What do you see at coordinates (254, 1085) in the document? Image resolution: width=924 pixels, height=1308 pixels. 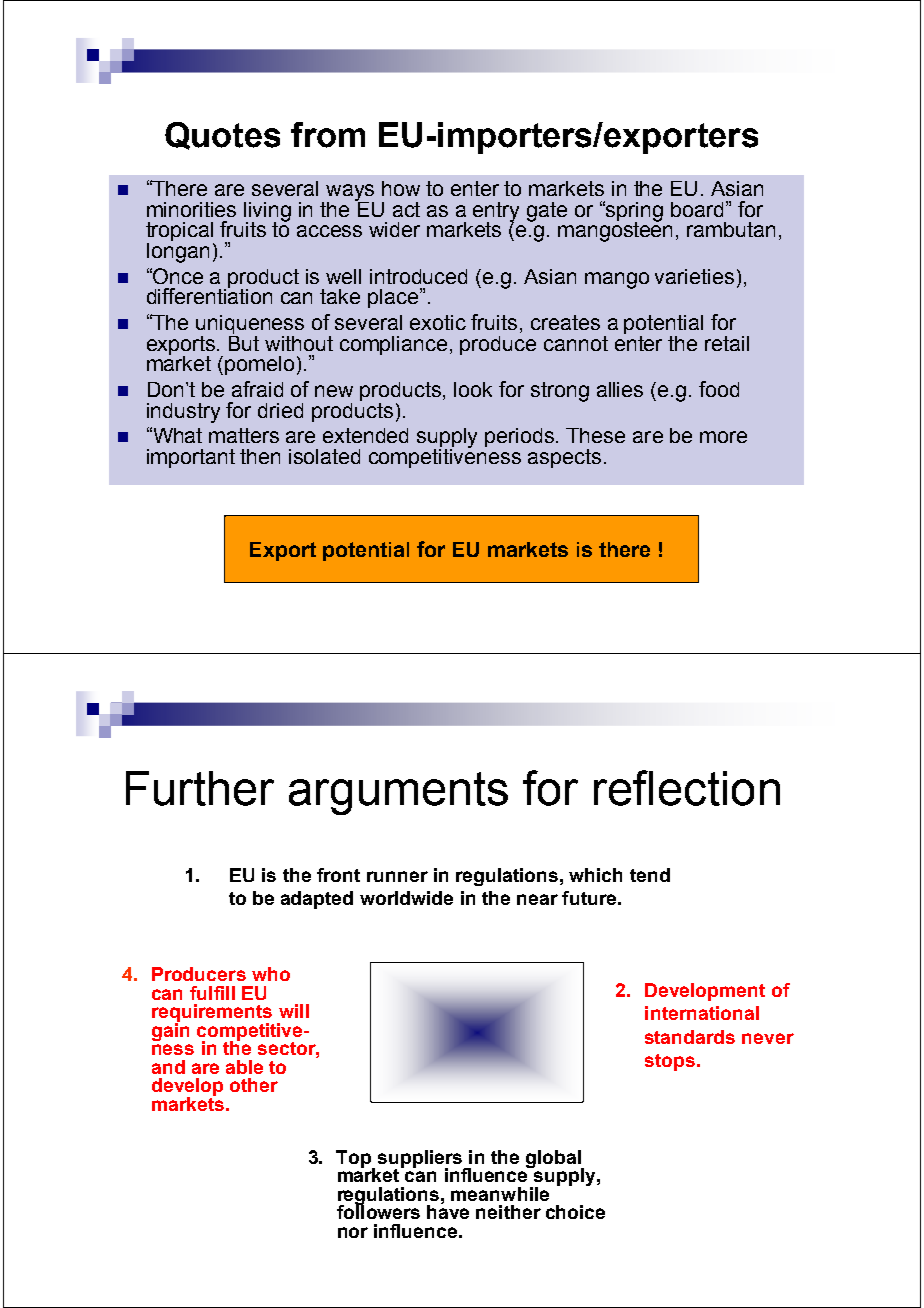 I see `other` at bounding box center [254, 1085].
